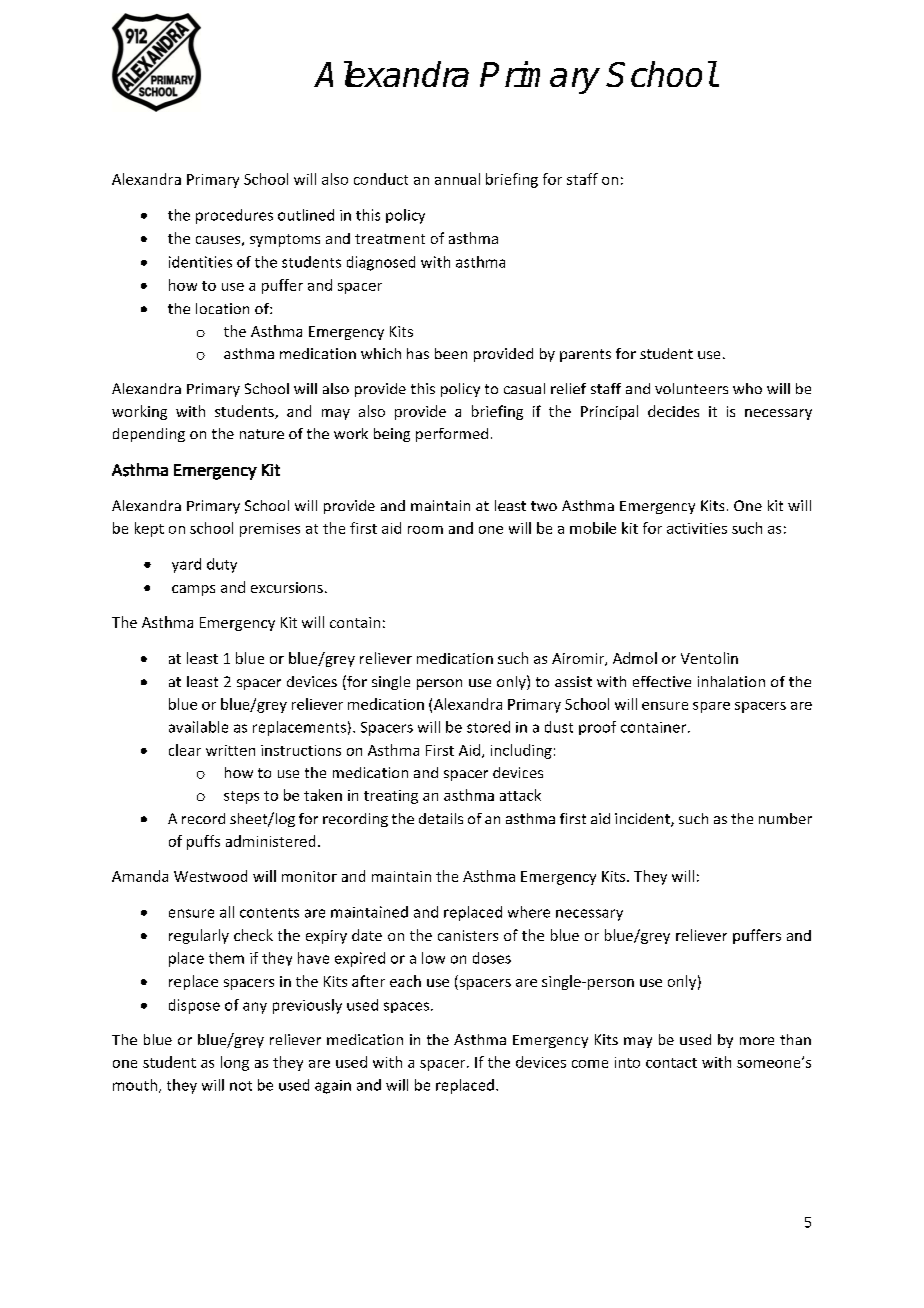  Describe the element at coordinates (520, 795) in the screenshot. I see `attack` at that location.
